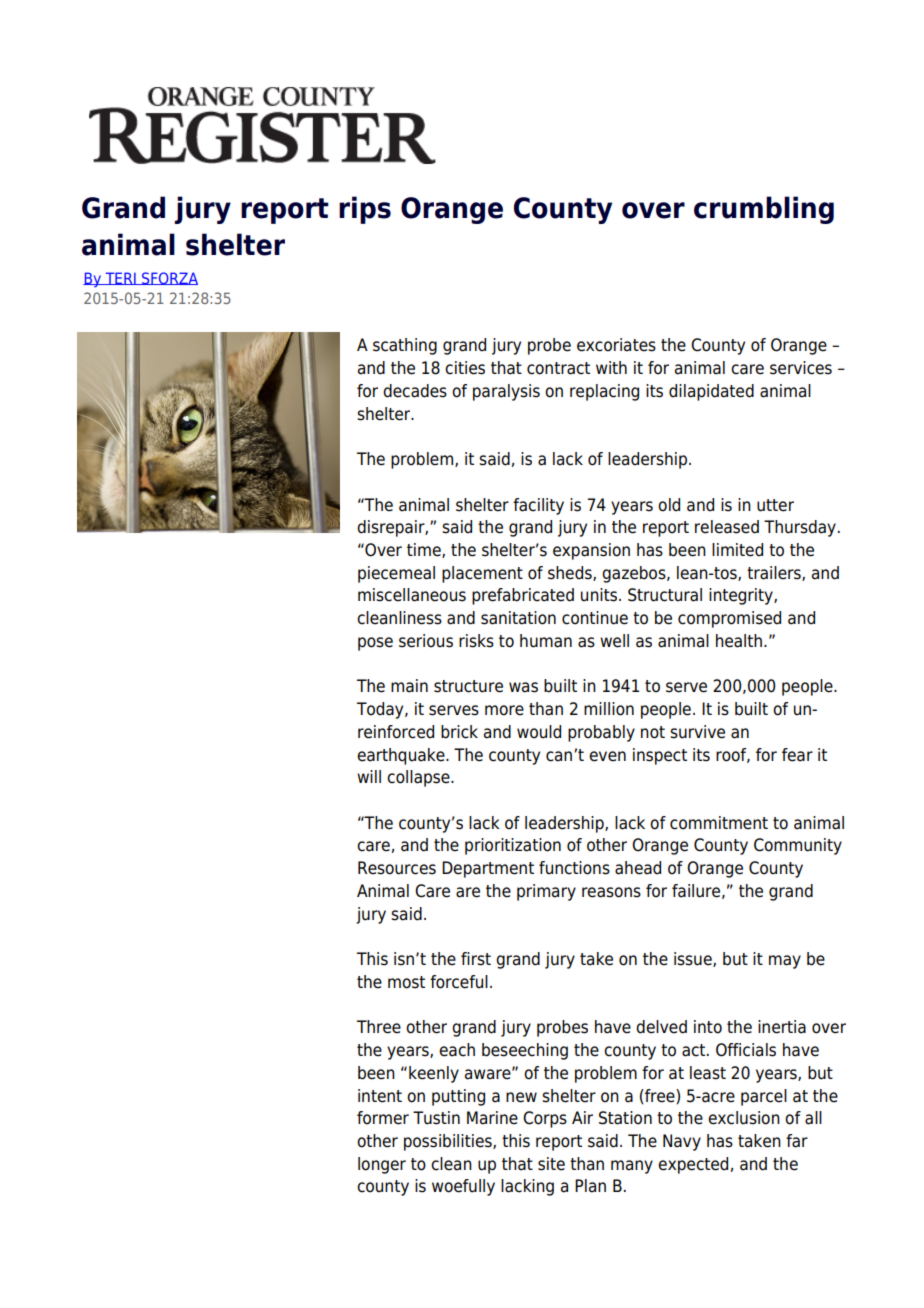 This screenshot has width=924, height=1308. I want to click on rips, so click(365, 210).
